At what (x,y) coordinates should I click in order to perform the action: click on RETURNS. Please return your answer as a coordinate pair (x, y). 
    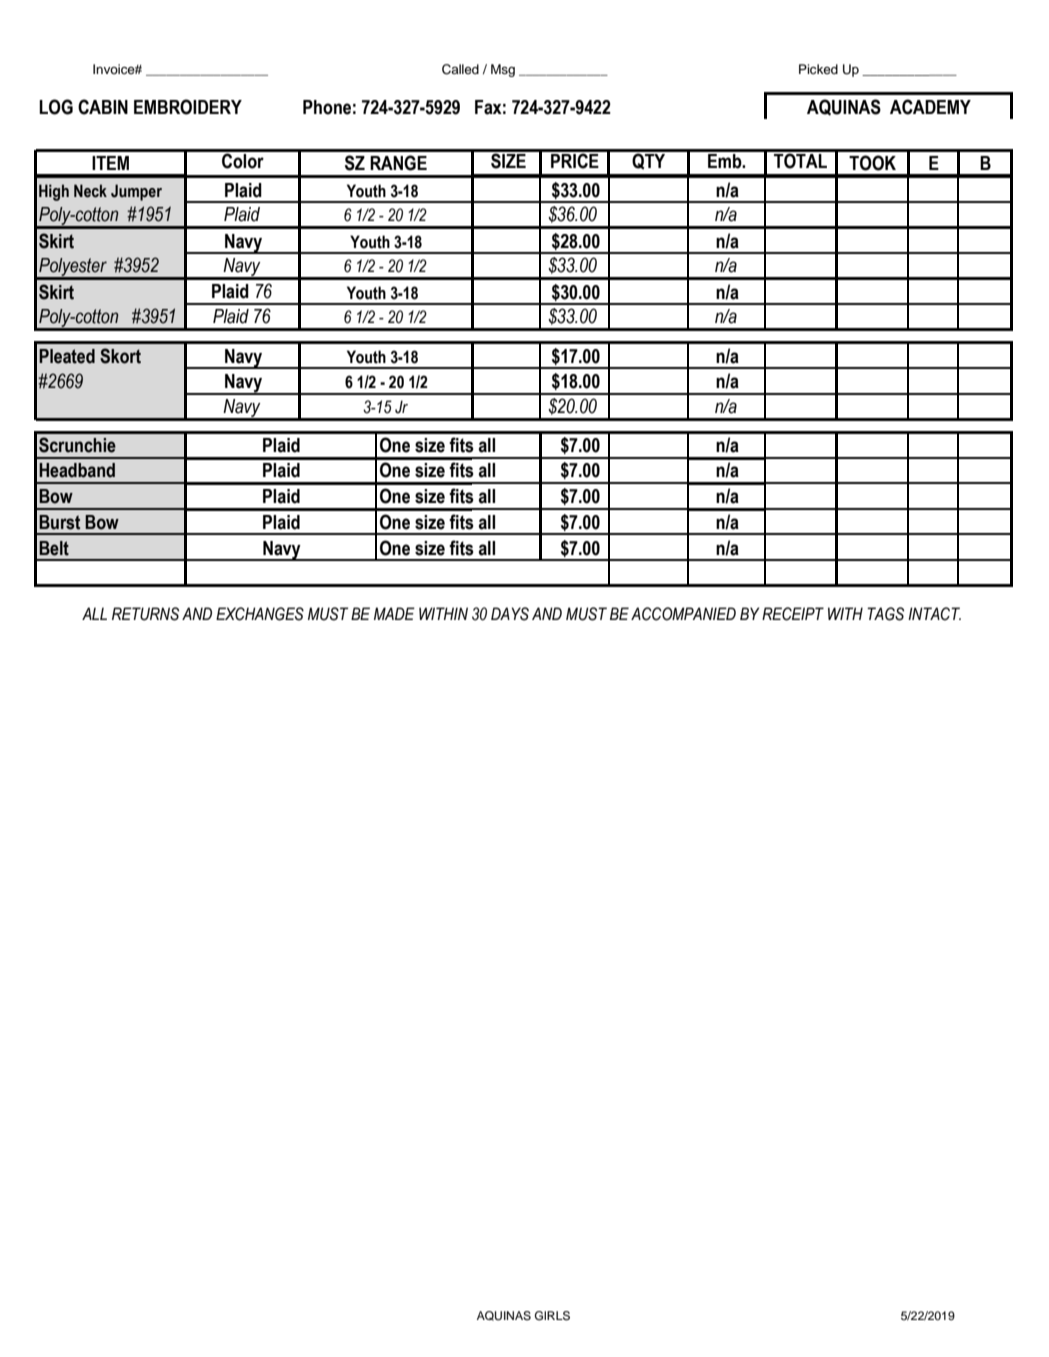
    Looking at the image, I should click on (145, 614).
